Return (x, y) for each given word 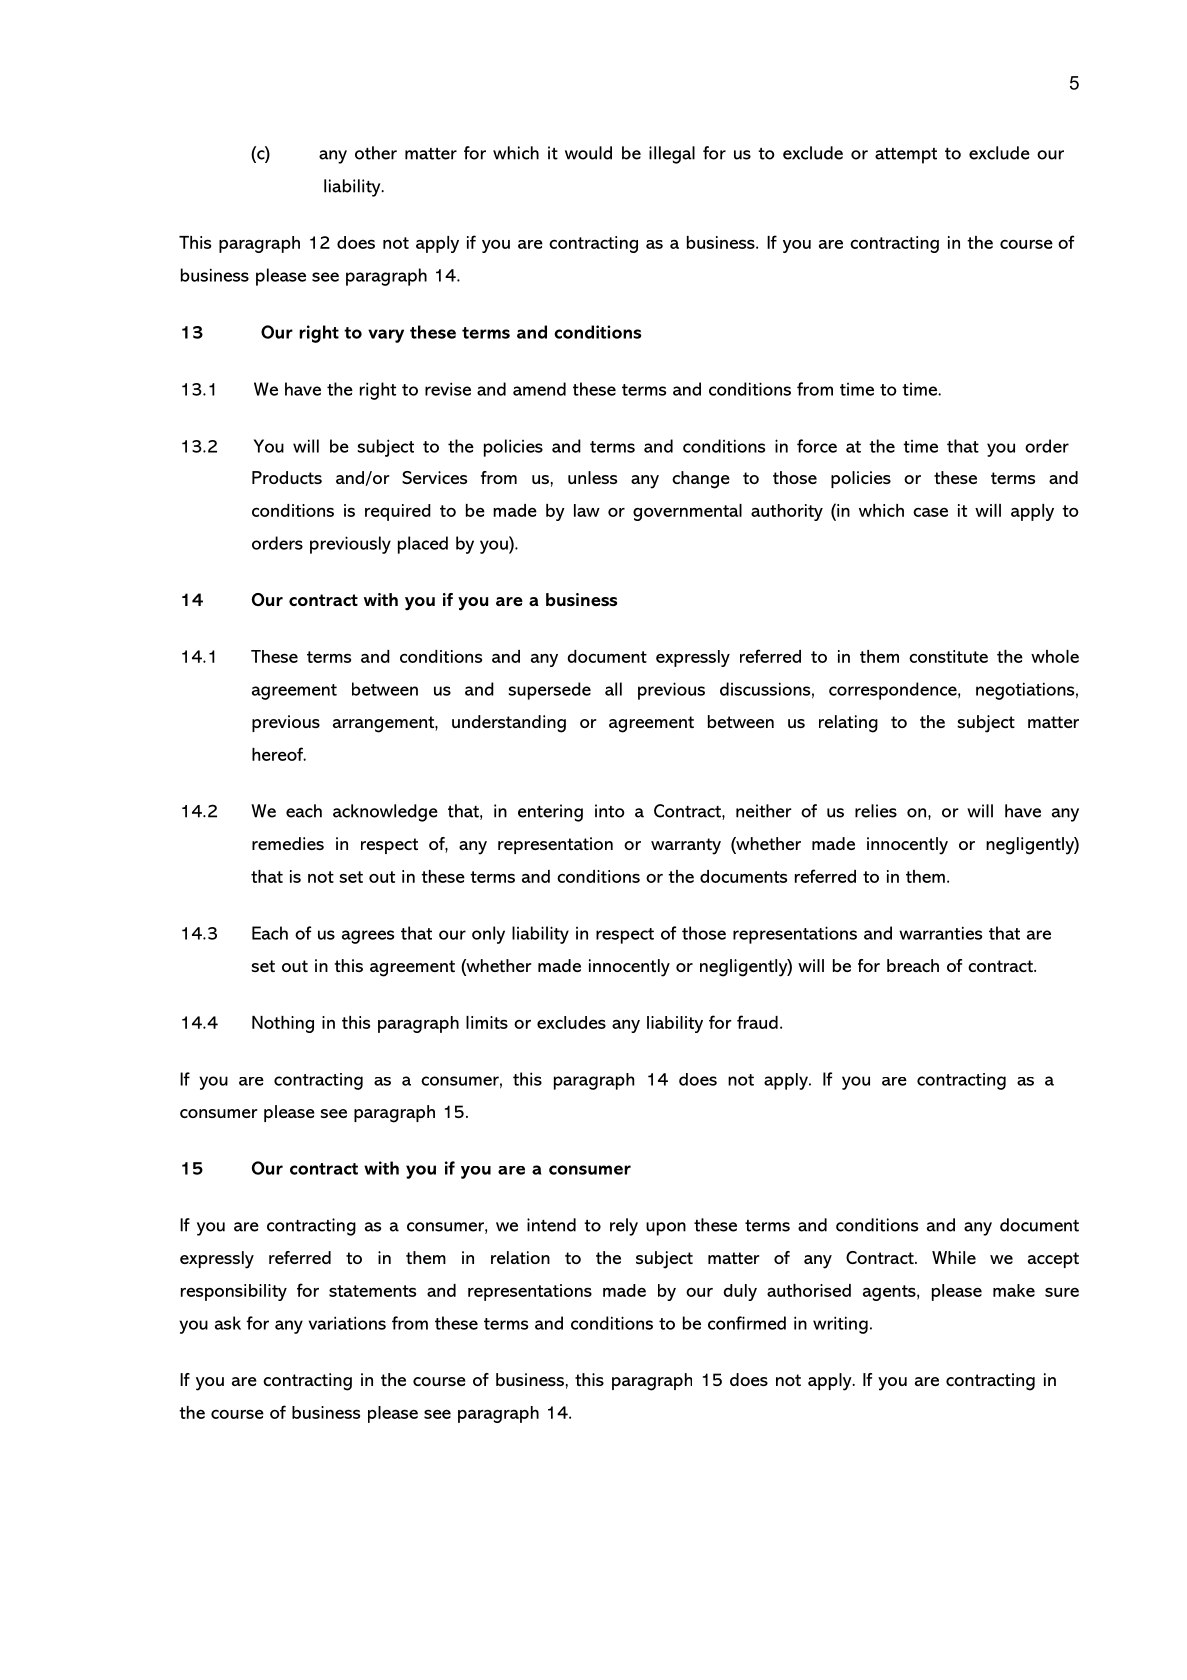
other (376, 153)
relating (848, 724)
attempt (906, 156)
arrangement (384, 724)
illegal (672, 155)
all (613, 689)
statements (372, 1291)
